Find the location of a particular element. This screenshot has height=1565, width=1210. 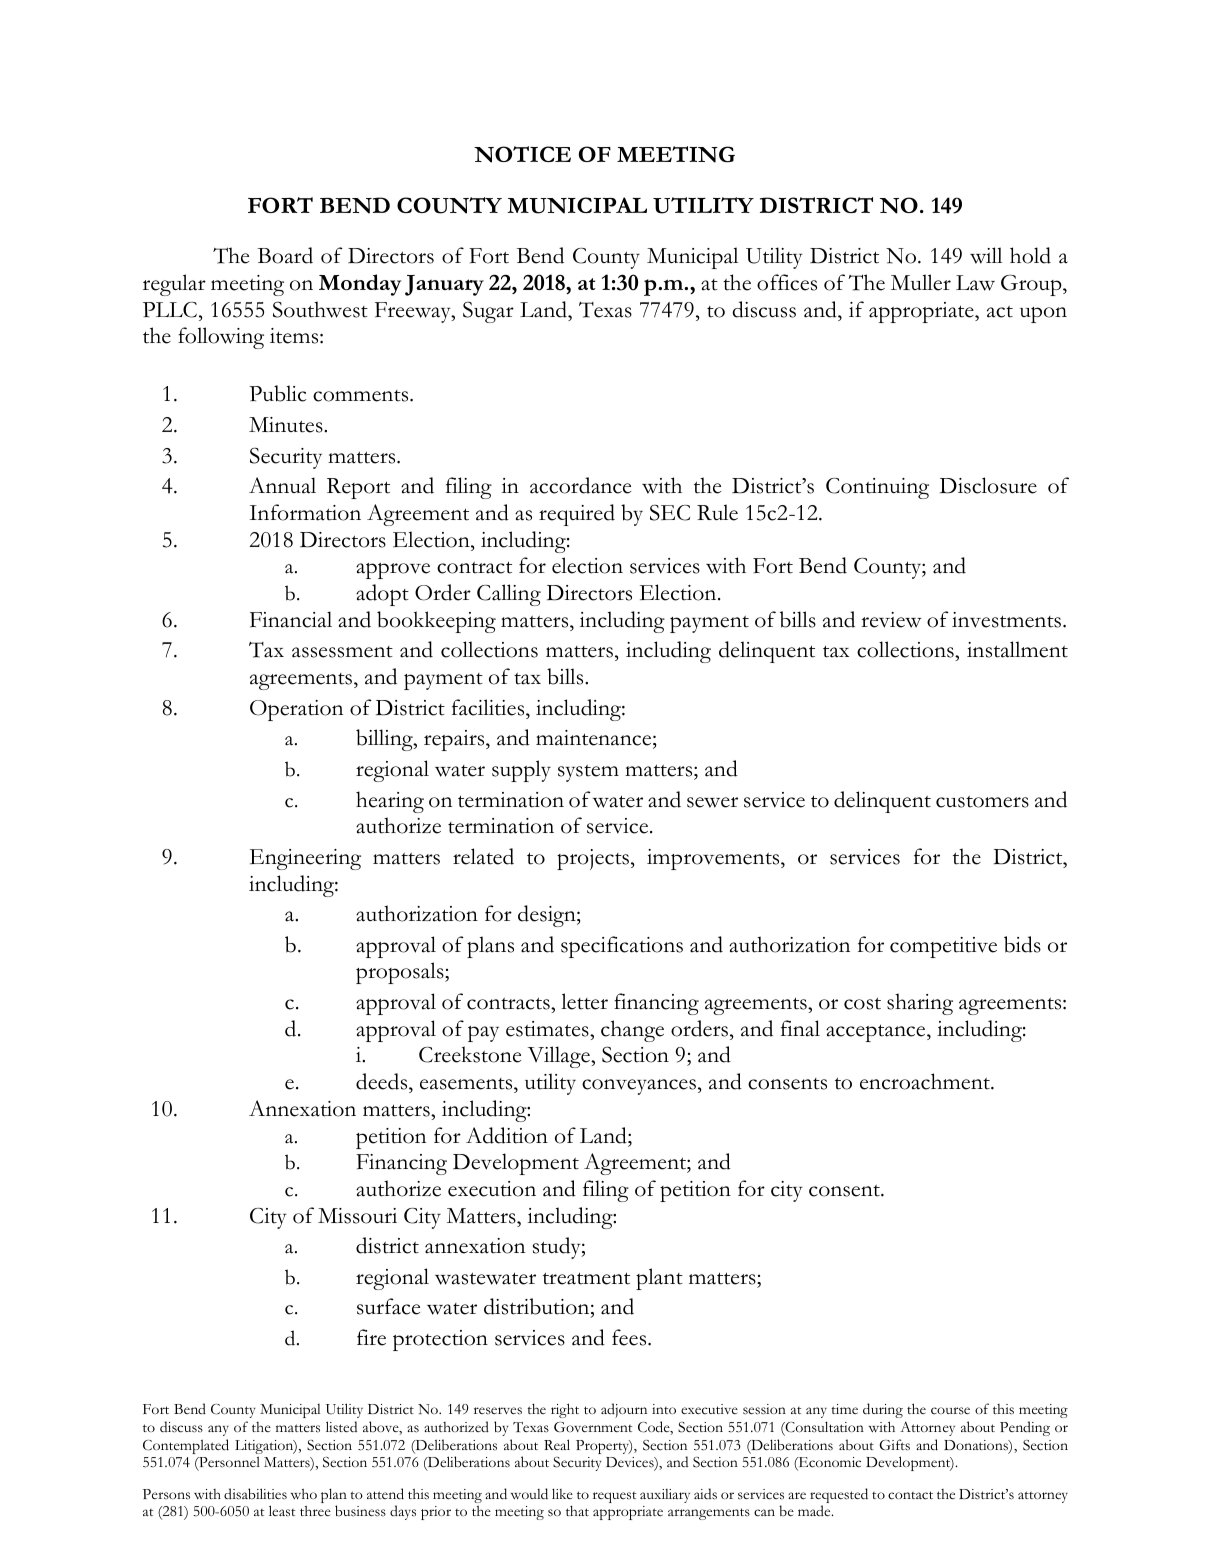

encroachment is located at coordinates (926, 1081).
